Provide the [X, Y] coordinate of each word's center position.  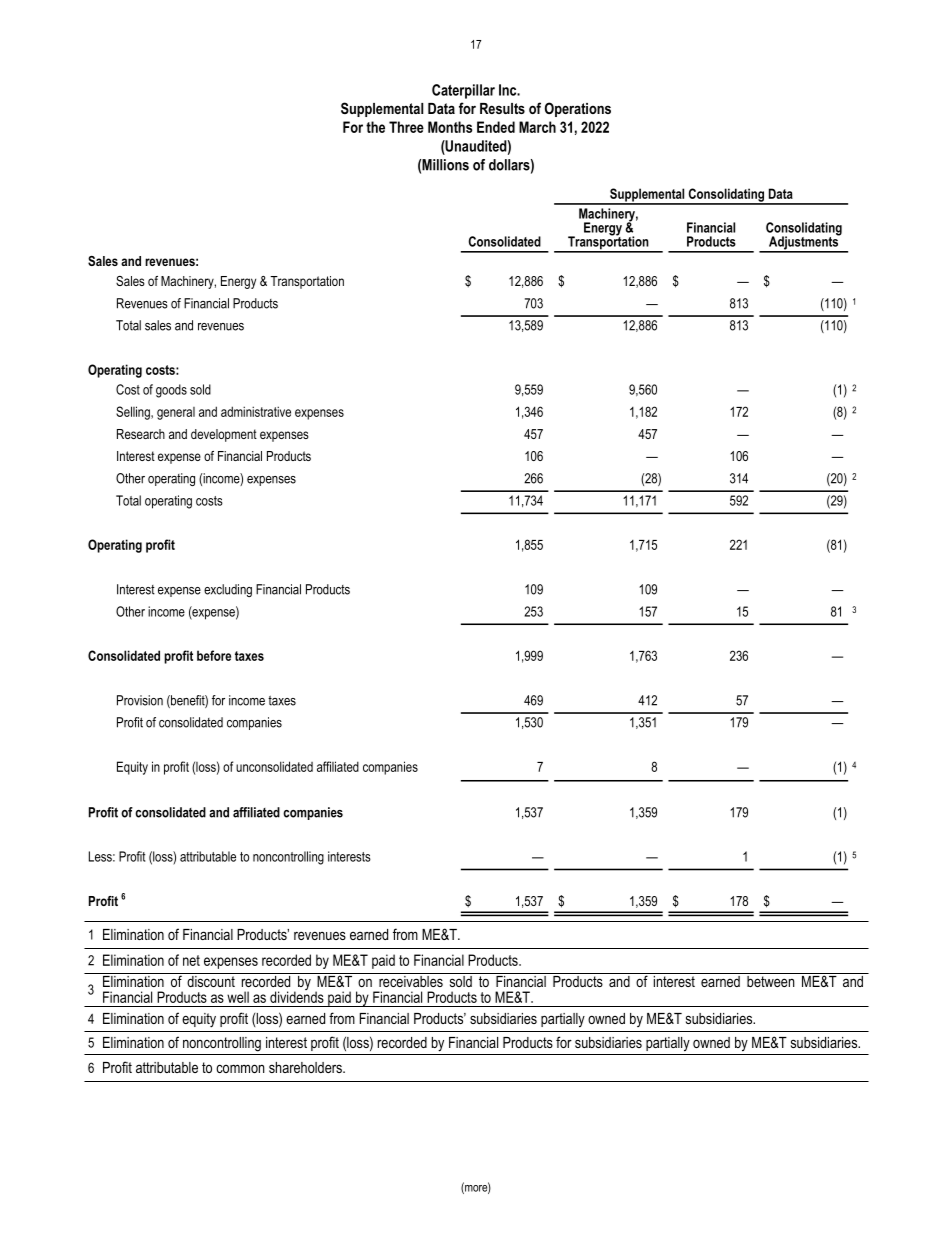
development [224, 435]
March [537, 127]
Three [406, 127]
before [214, 655]
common [240, 1068]
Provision [140, 700]
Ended [496, 127]
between [771, 980]
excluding [228, 590]
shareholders [306, 1067]
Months [450, 127]
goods [171, 391]
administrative [256, 411]
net [191, 960]
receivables [411, 980]
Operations [578, 109]
